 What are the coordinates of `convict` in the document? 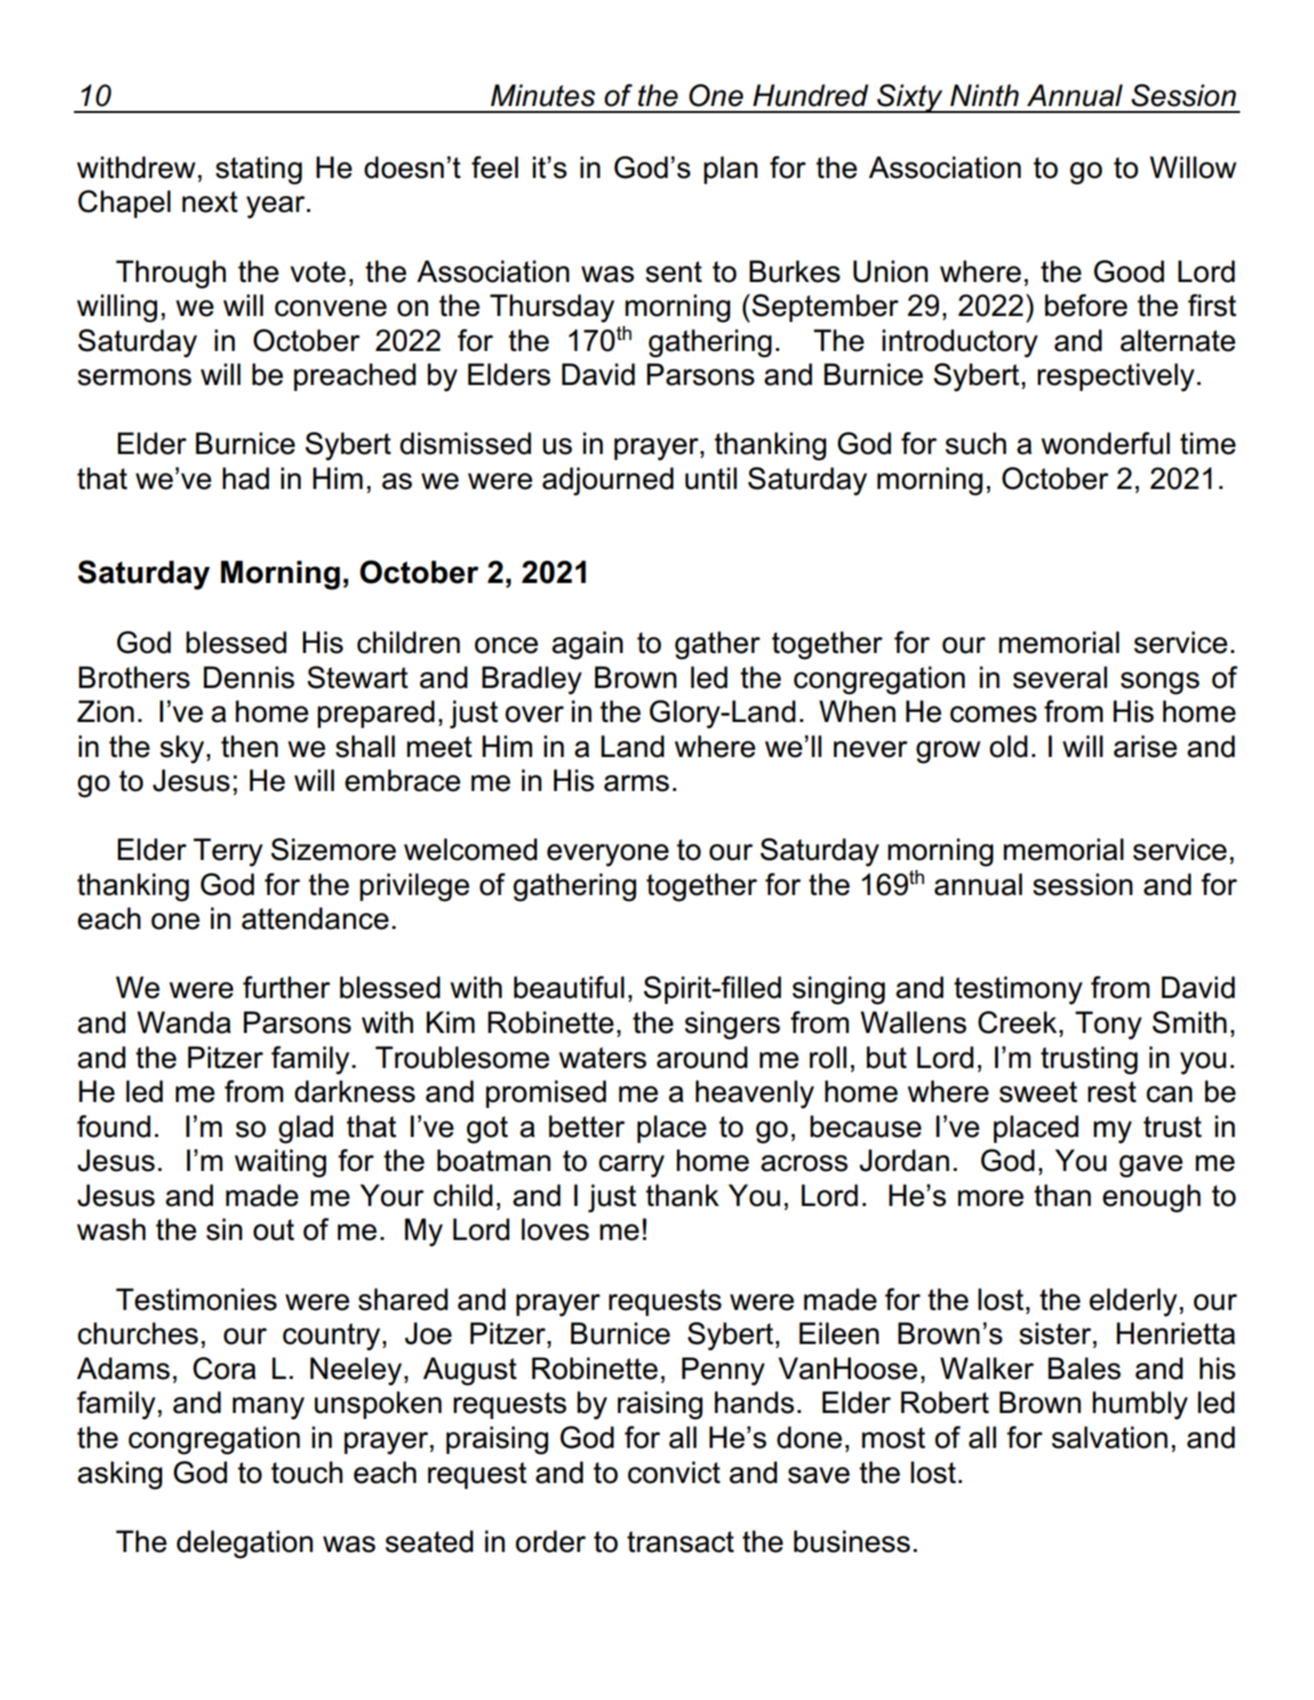 It's located at (674, 1472).
